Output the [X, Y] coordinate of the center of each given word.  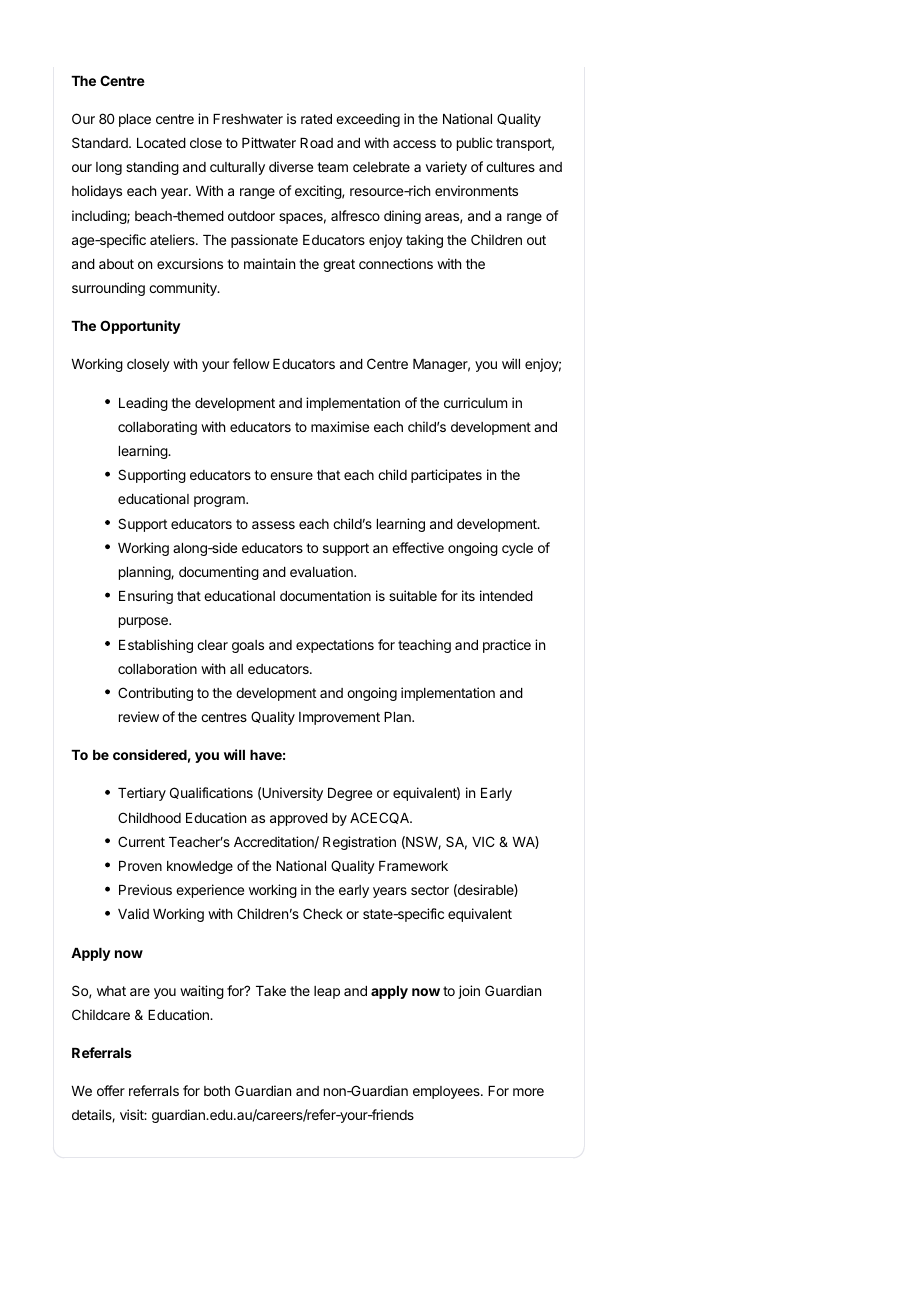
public [475, 144]
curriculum [475, 402]
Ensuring [146, 597]
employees [447, 1092]
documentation [325, 595]
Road [316, 143]
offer [111, 1090]
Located [161, 143]
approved [299, 819]
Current [141, 841]
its [468, 595]
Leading [143, 404]
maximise [340, 426]
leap [327, 992]
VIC [483, 841]
